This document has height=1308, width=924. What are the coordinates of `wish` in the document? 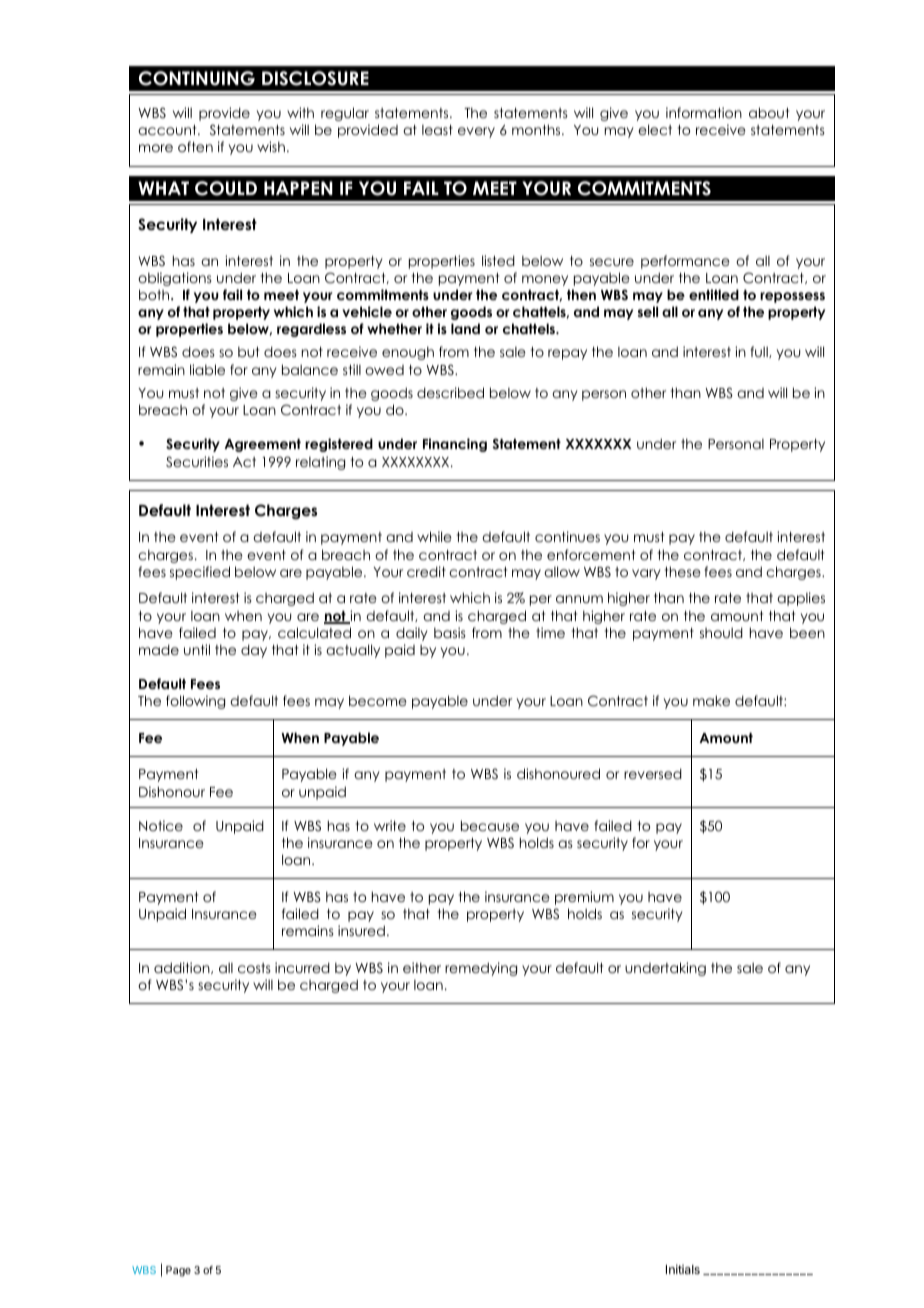 It's located at (271, 146).
